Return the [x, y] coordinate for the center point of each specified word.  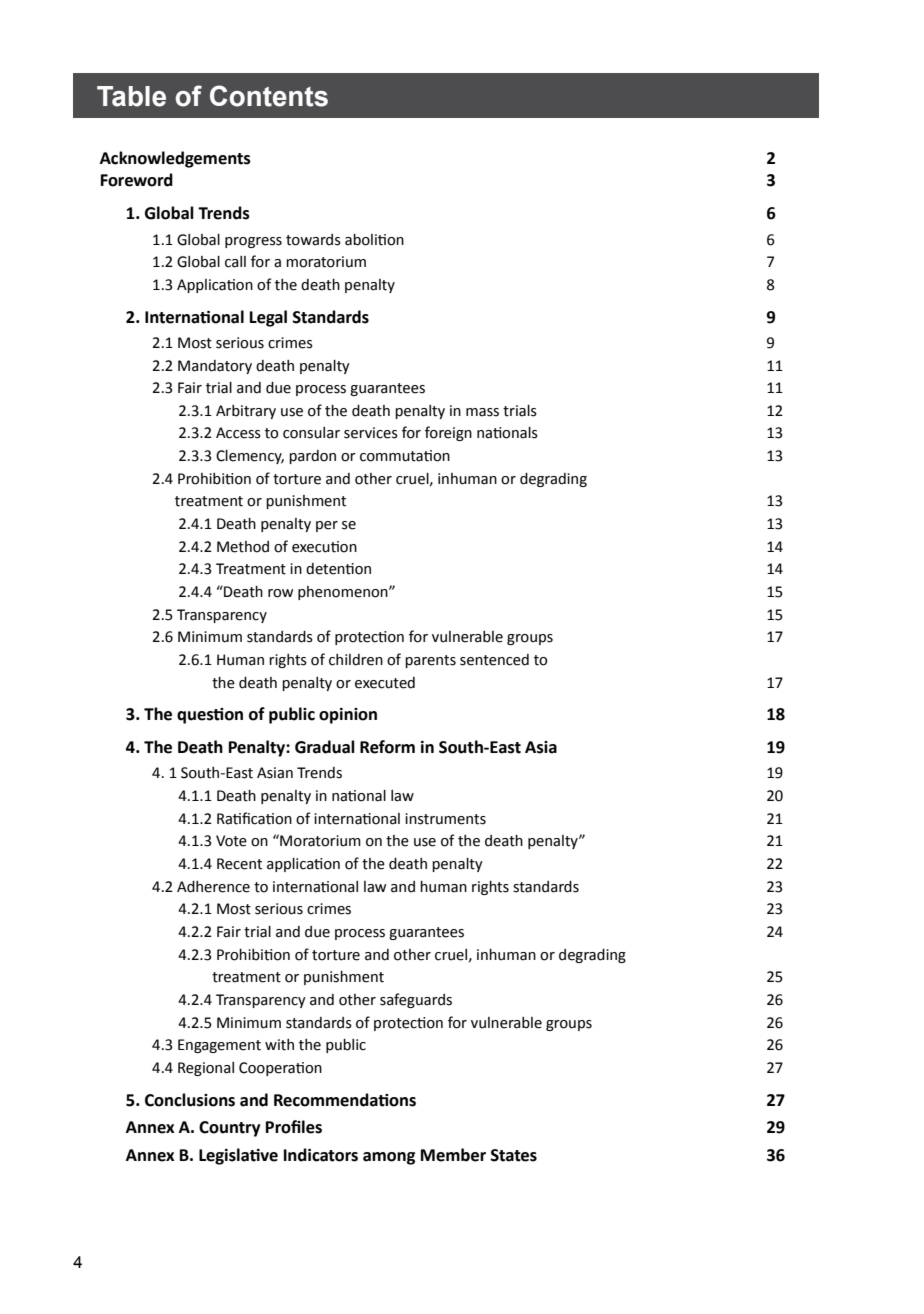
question [210, 716]
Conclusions [190, 1100]
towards [313, 240]
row [280, 593]
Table [131, 96]
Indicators [321, 1155]
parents [430, 661]
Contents [269, 96]
